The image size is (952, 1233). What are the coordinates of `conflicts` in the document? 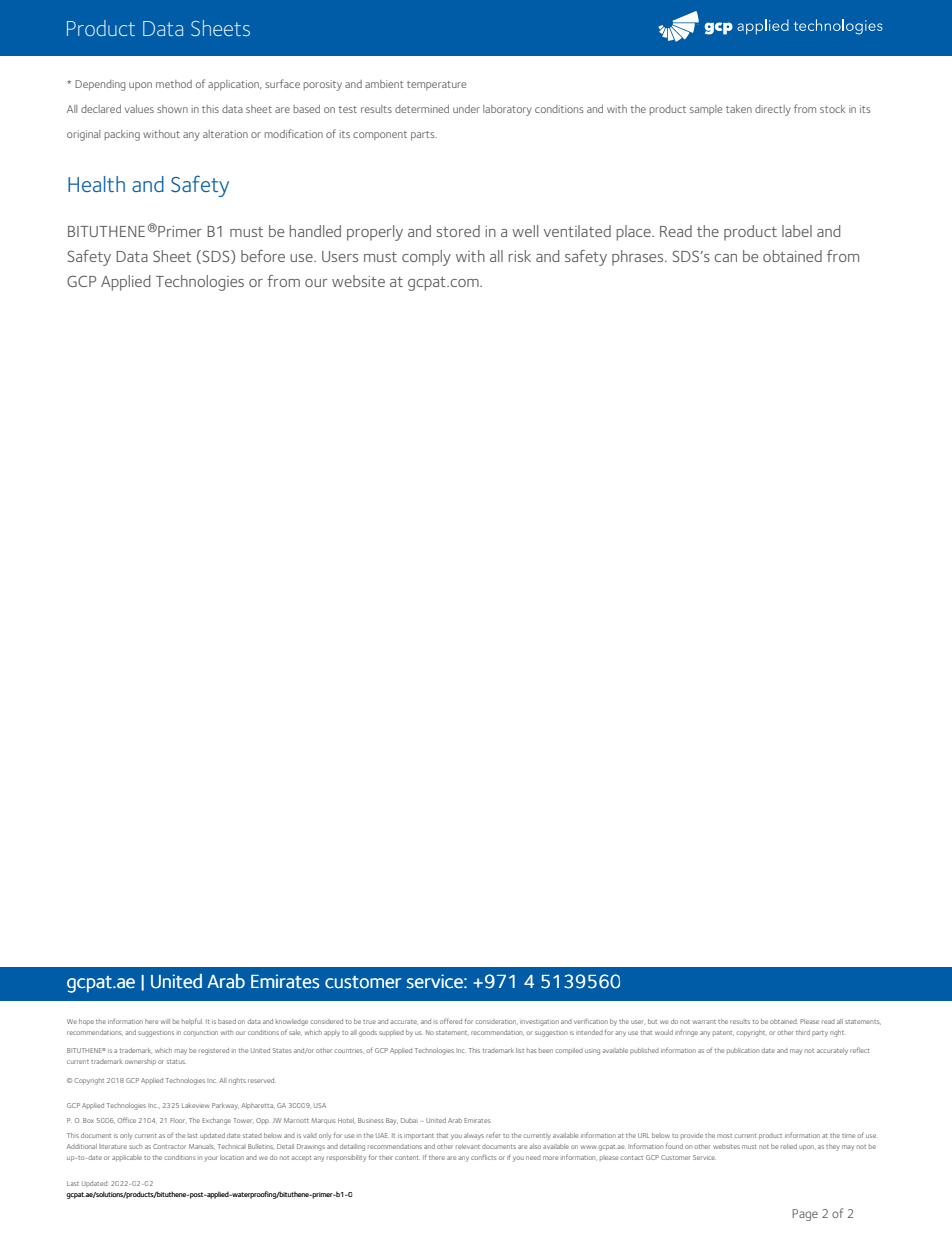 It's located at (483, 1157).
